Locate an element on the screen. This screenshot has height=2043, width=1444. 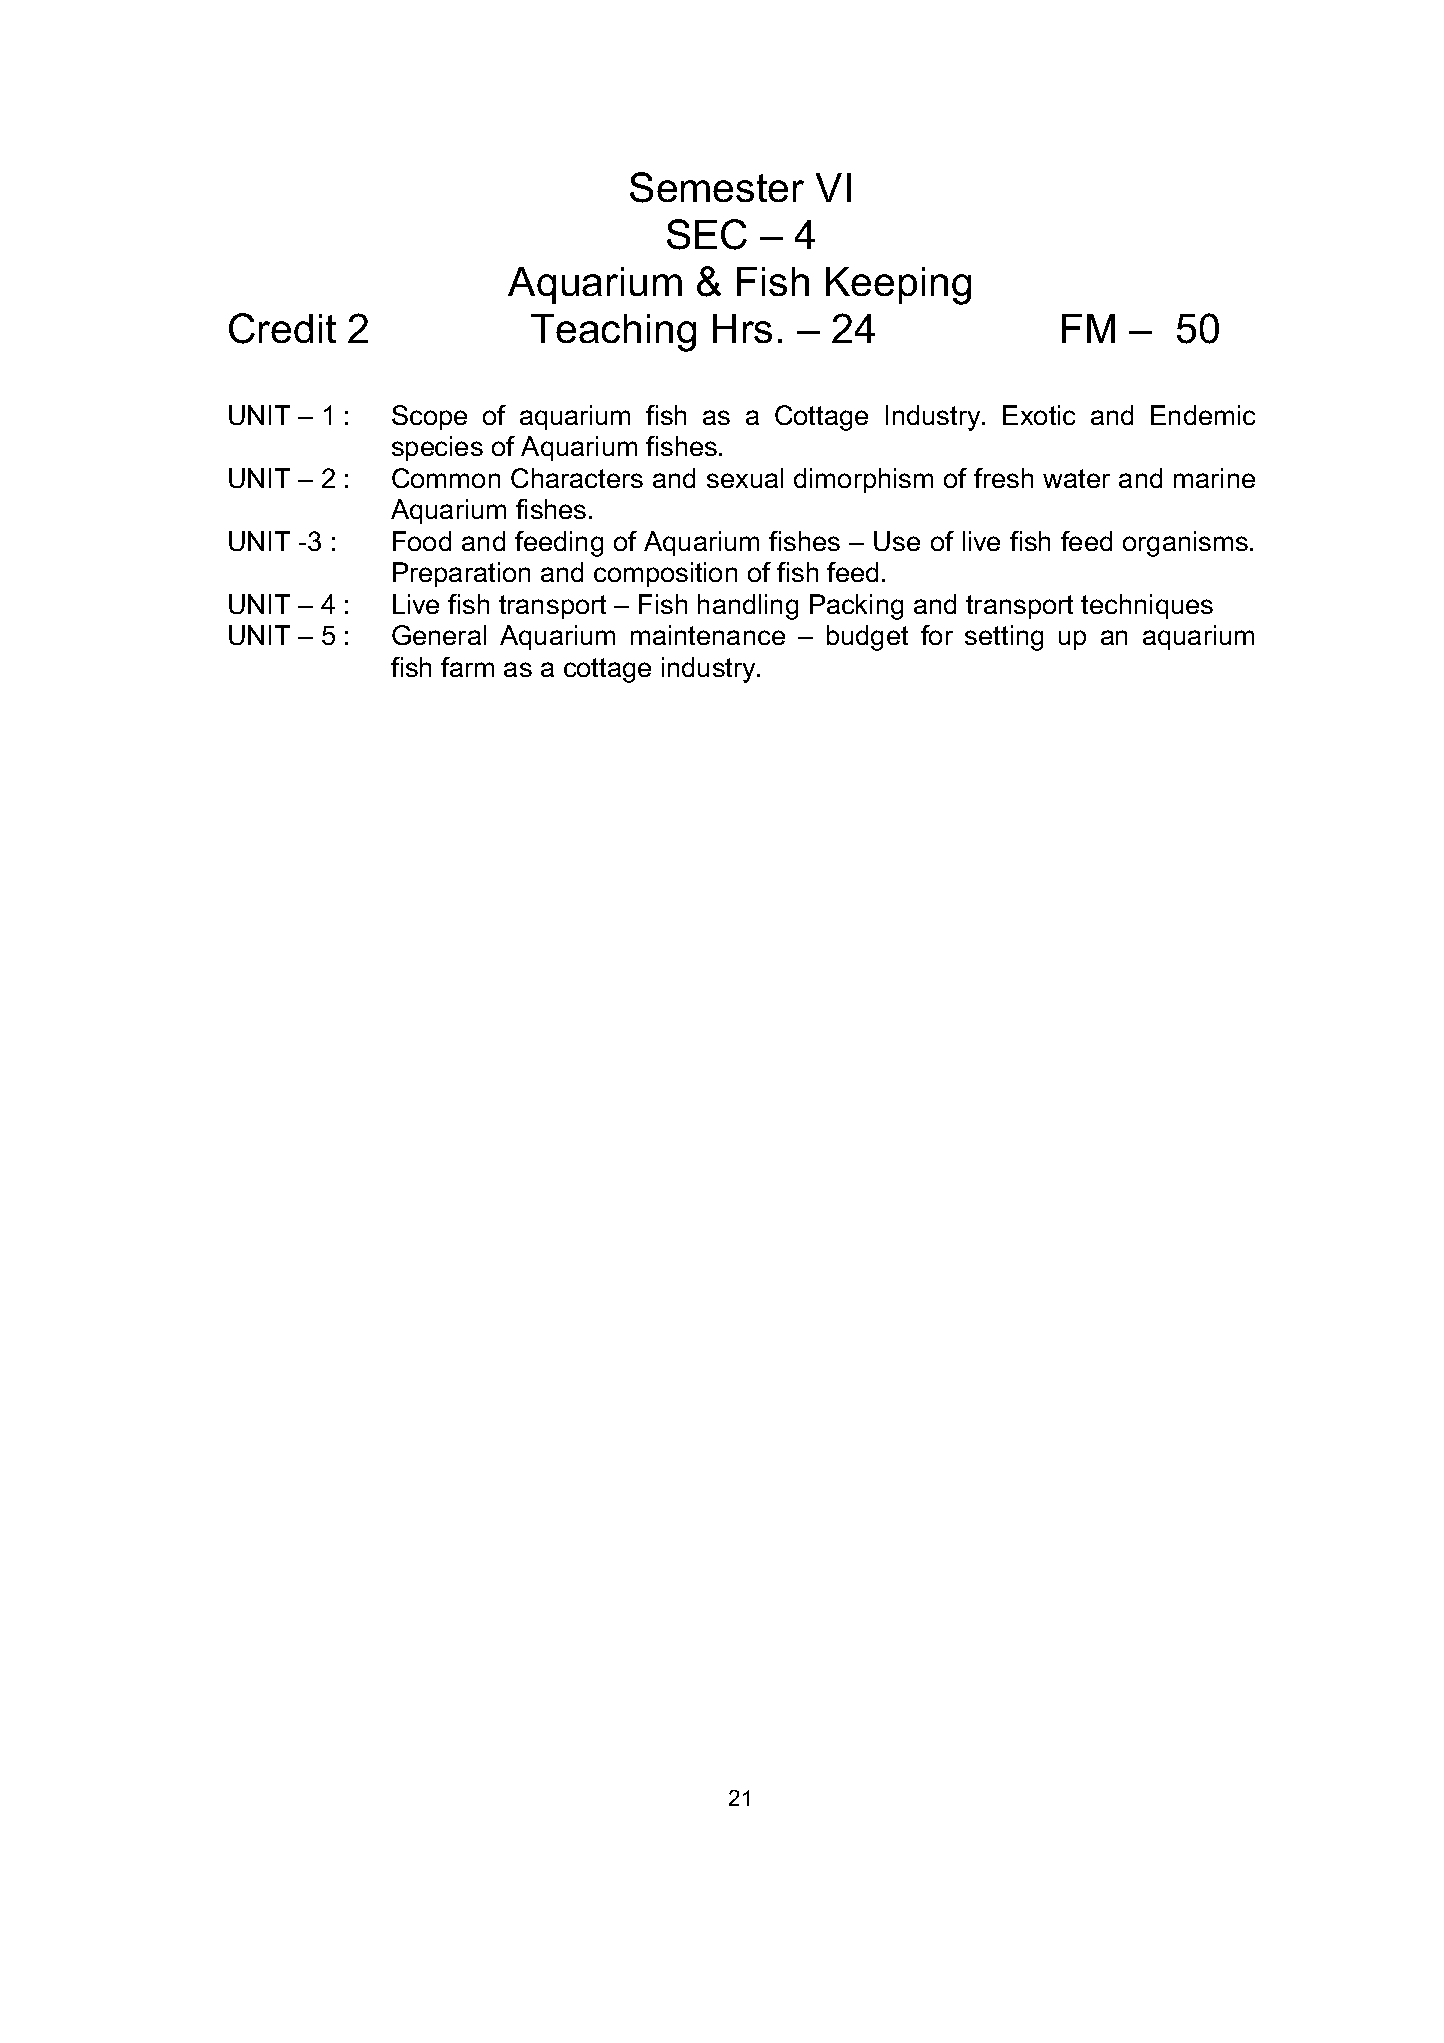
Keeping is located at coordinates (898, 286).
